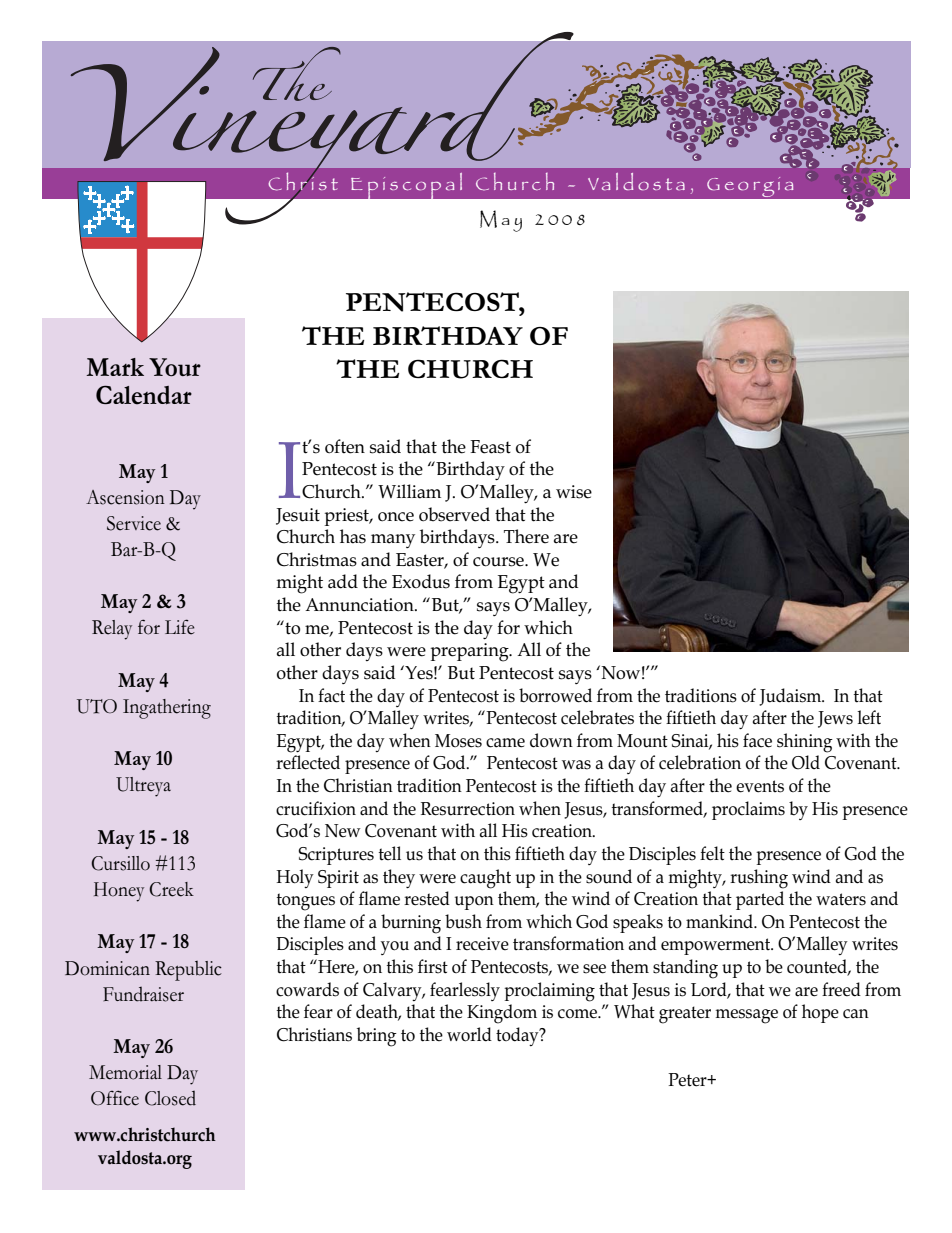 This document has height=1233, width=952. I want to click on Your, so click(175, 367).
